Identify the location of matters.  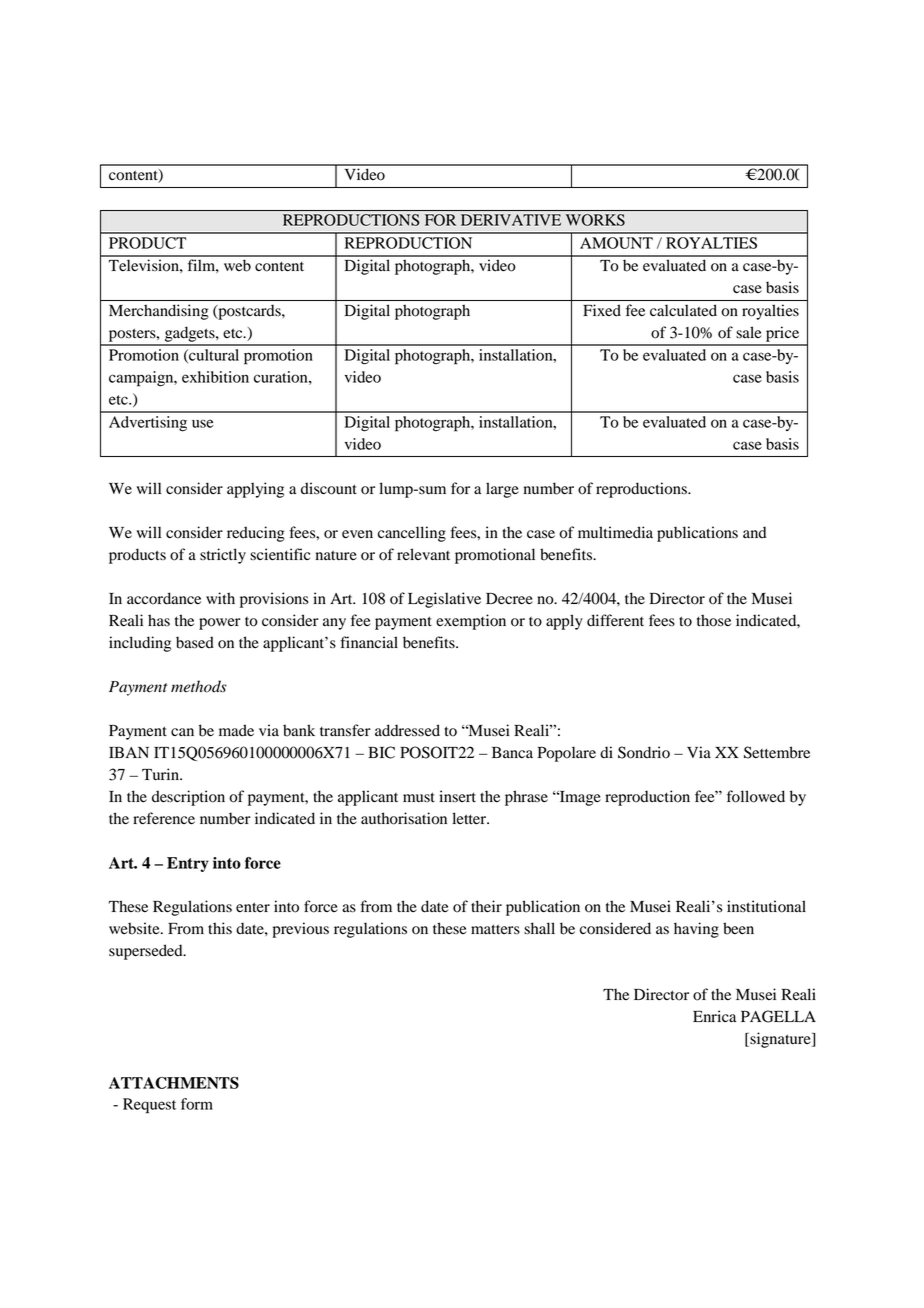
(495, 929).
